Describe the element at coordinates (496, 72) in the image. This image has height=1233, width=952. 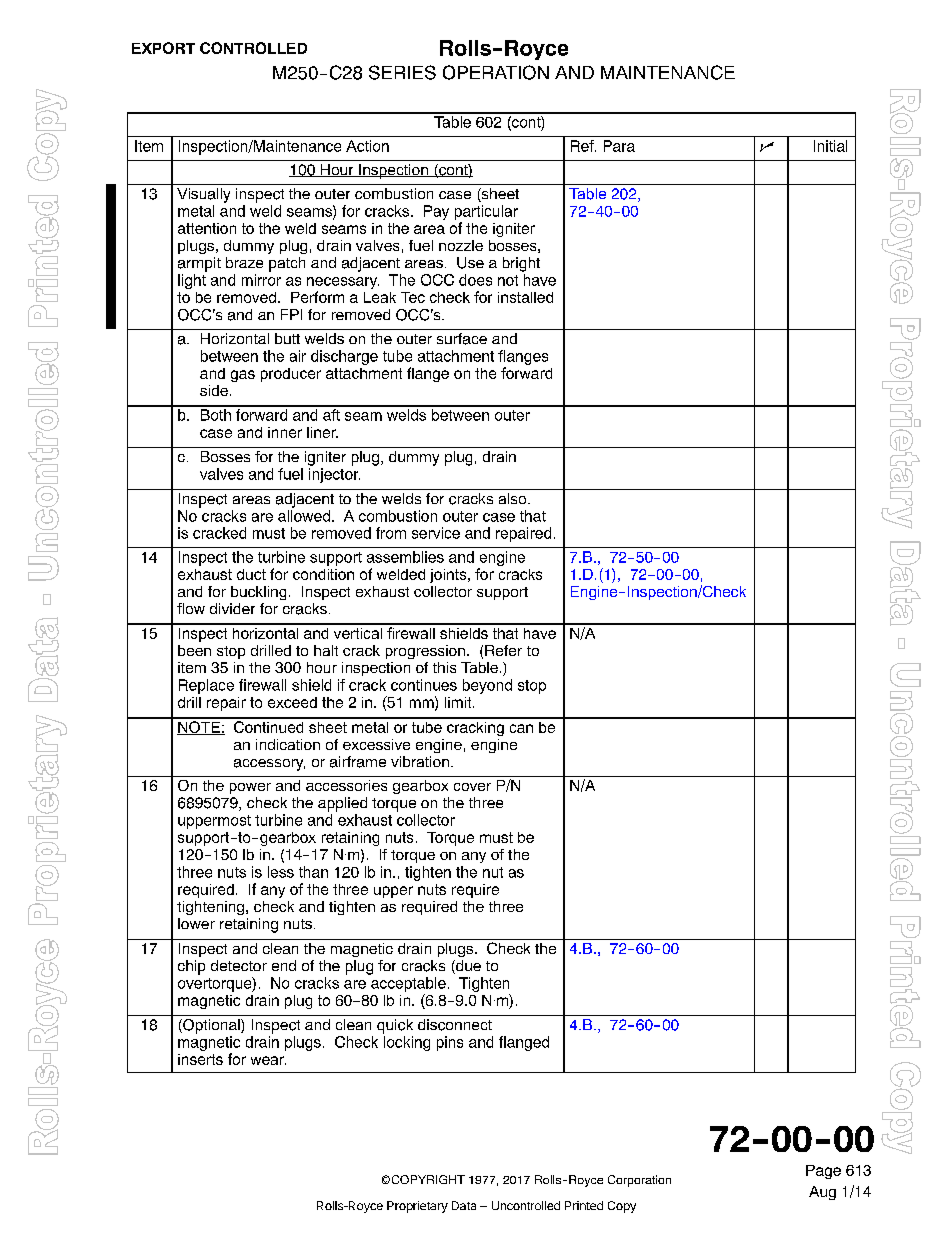
I see `OPERATION` at that location.
